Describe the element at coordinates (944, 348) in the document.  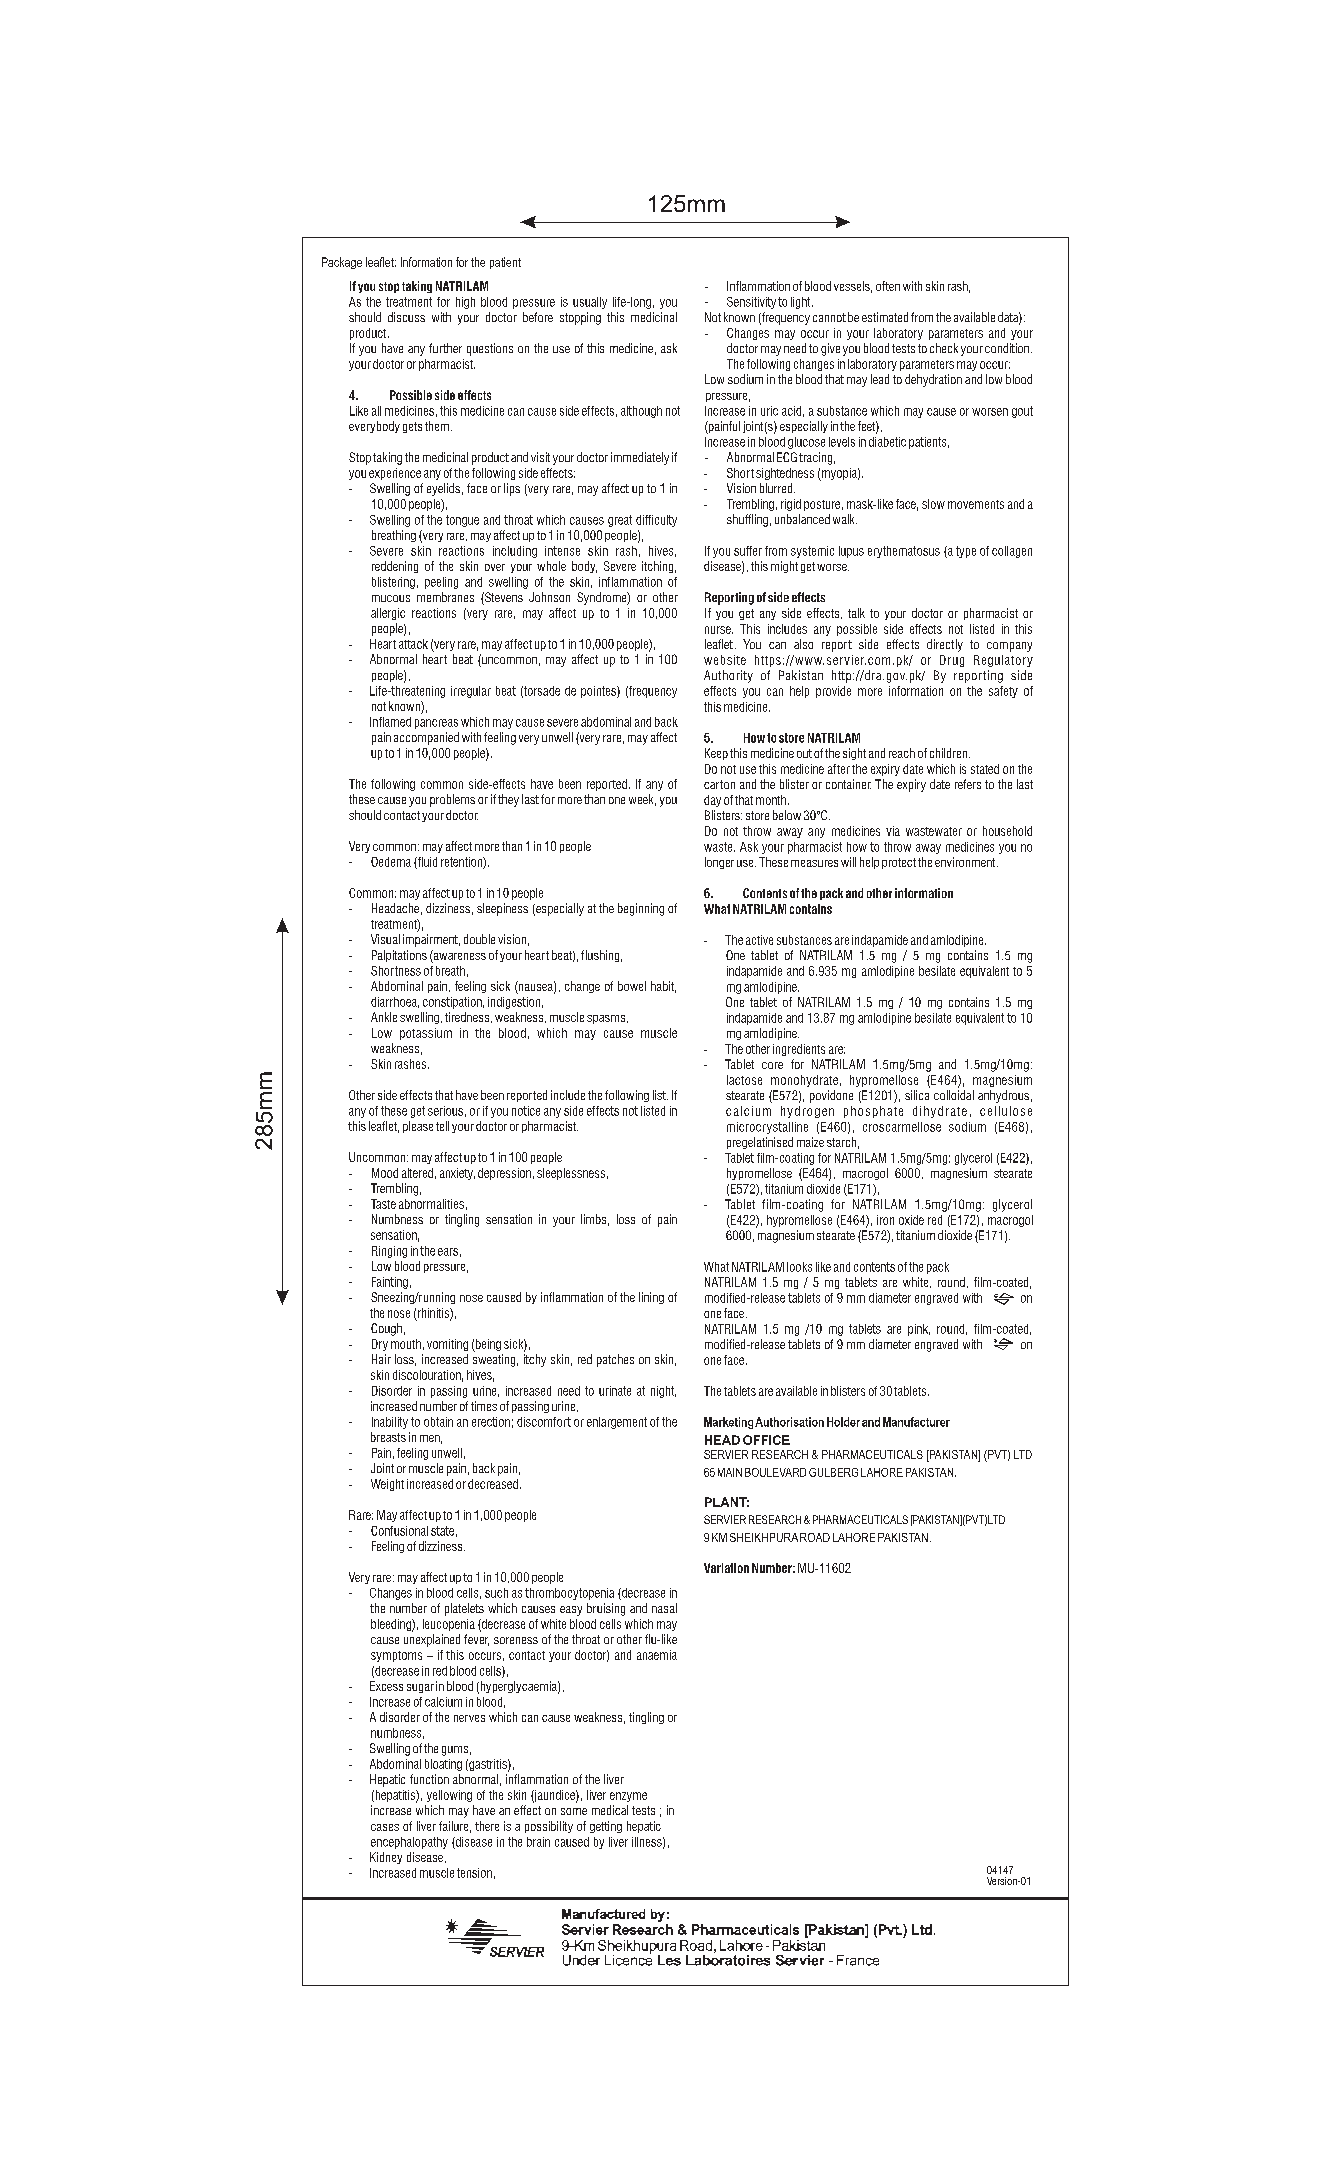
I see `check` at that location.
